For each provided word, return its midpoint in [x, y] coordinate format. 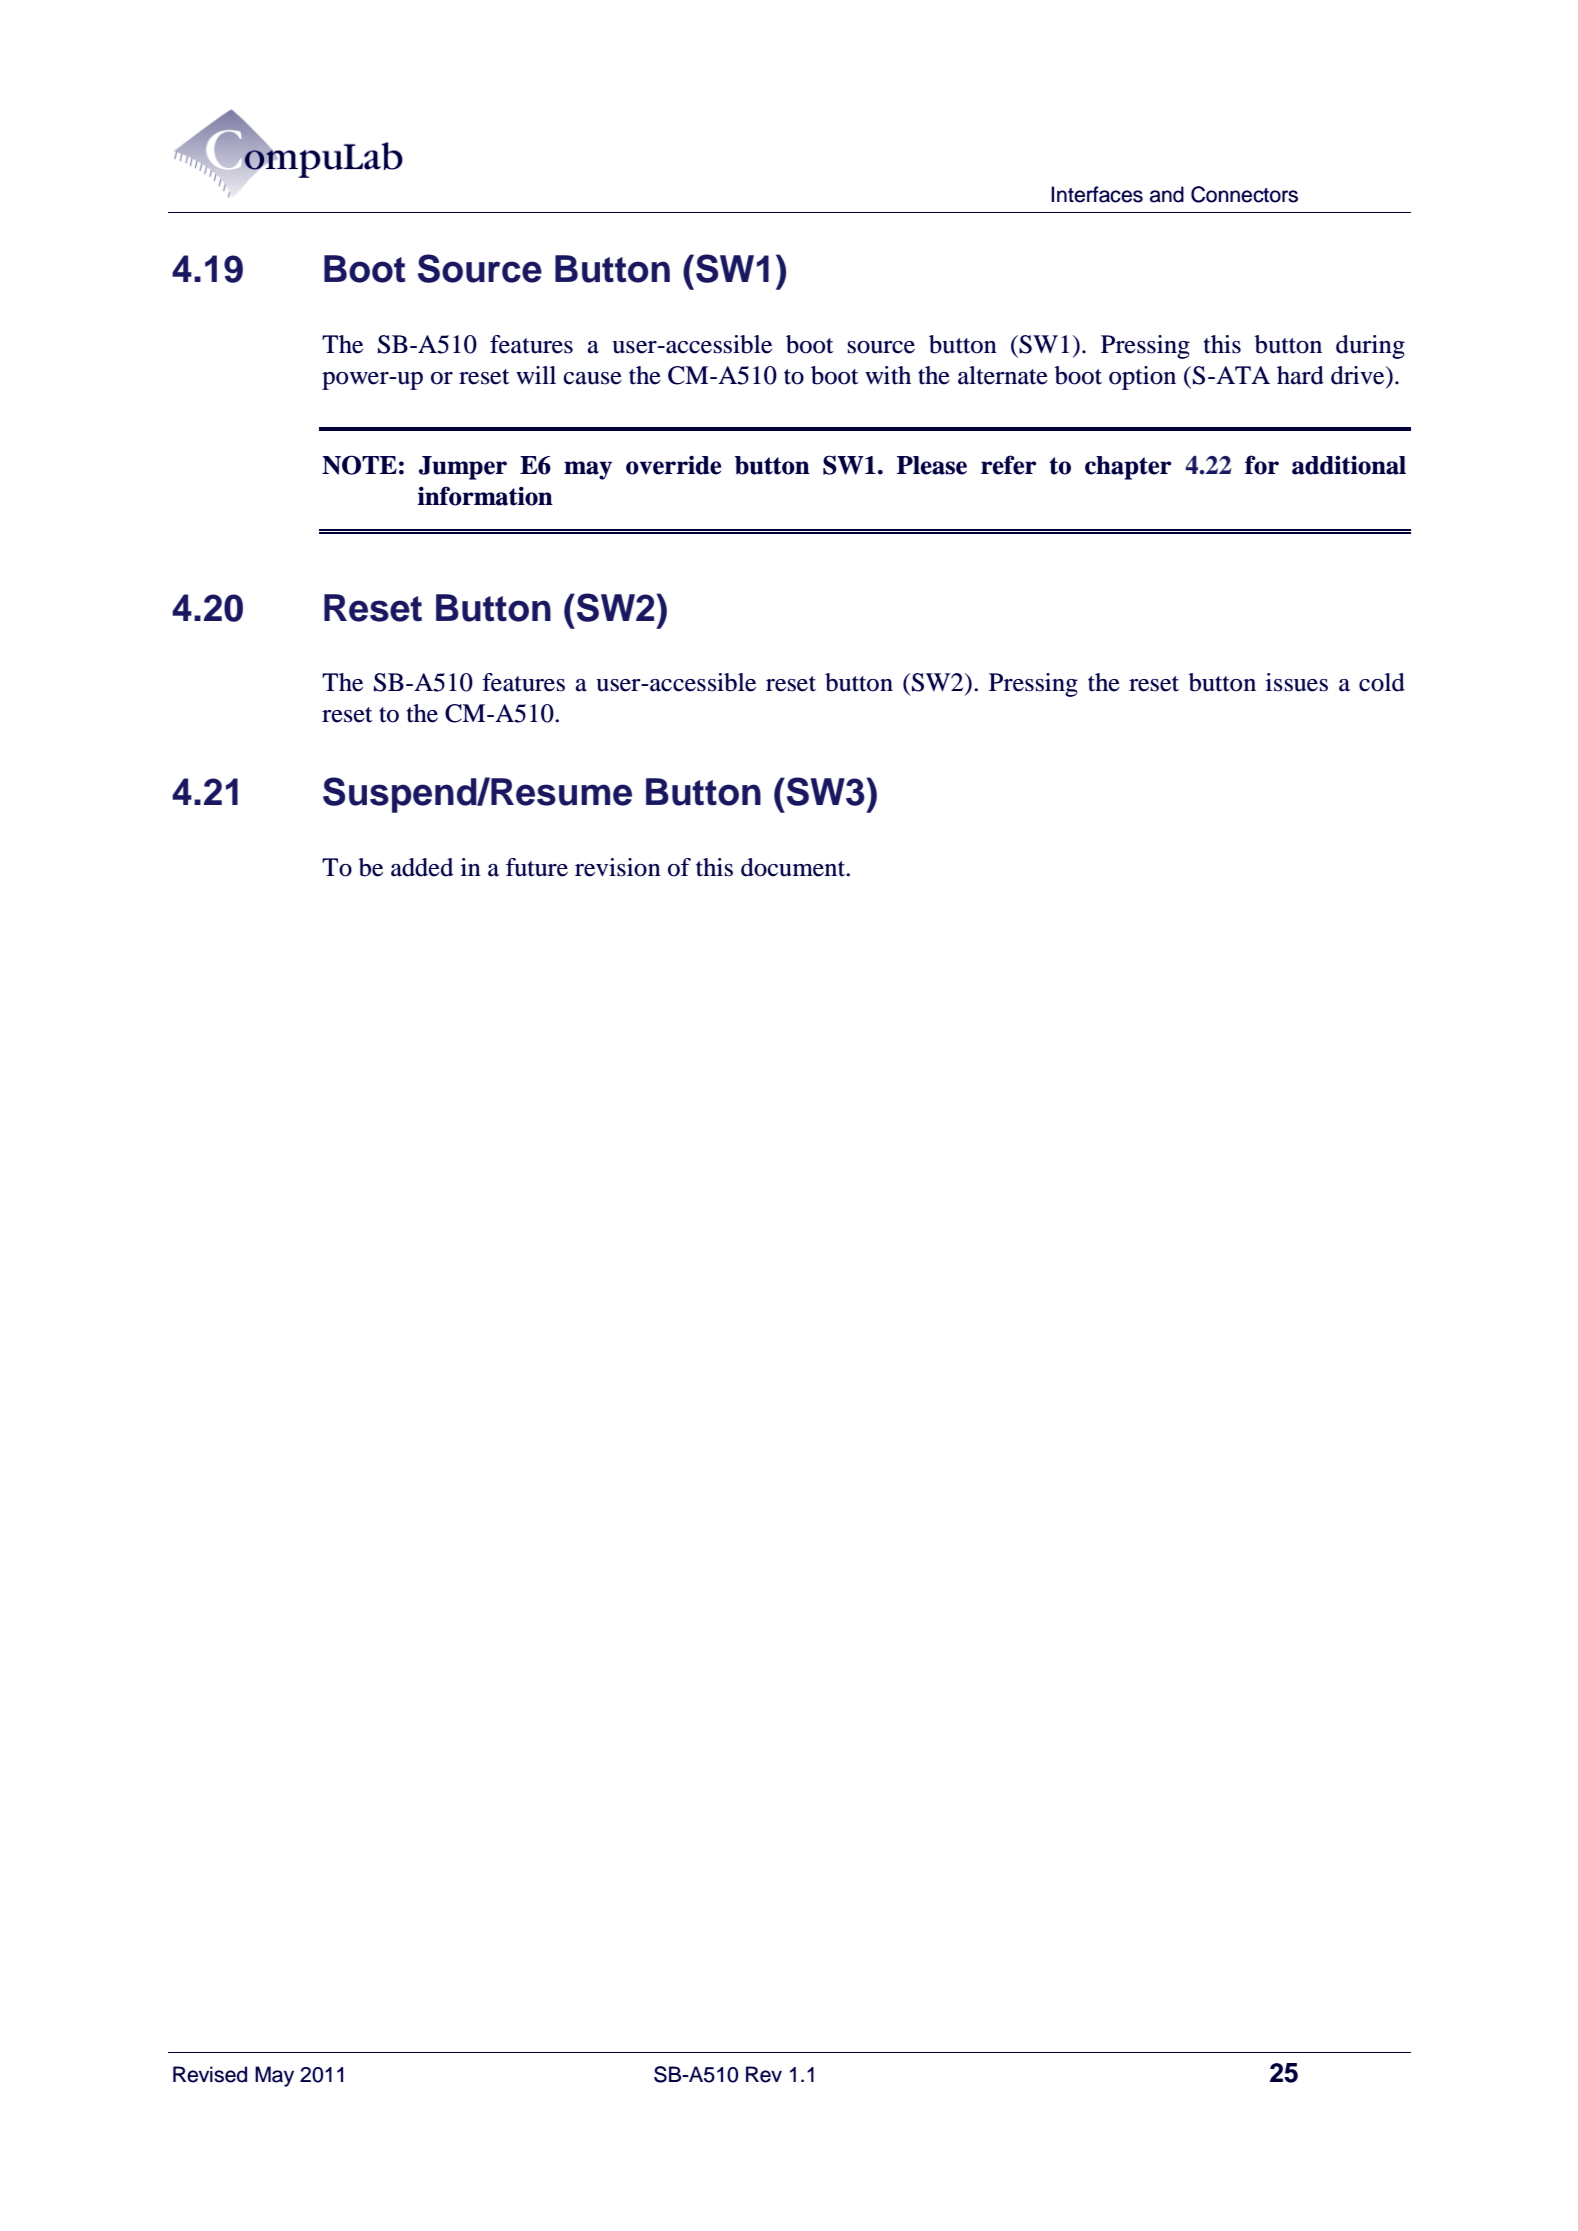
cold [1382, 682]
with [888, 375]
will [536, 375]
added [422, 867]
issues [1297, 682]
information [485, 496]
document [794, 867]
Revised [210, 2074]
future [537, 867]
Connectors [1244, 194]
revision [618, 867]
